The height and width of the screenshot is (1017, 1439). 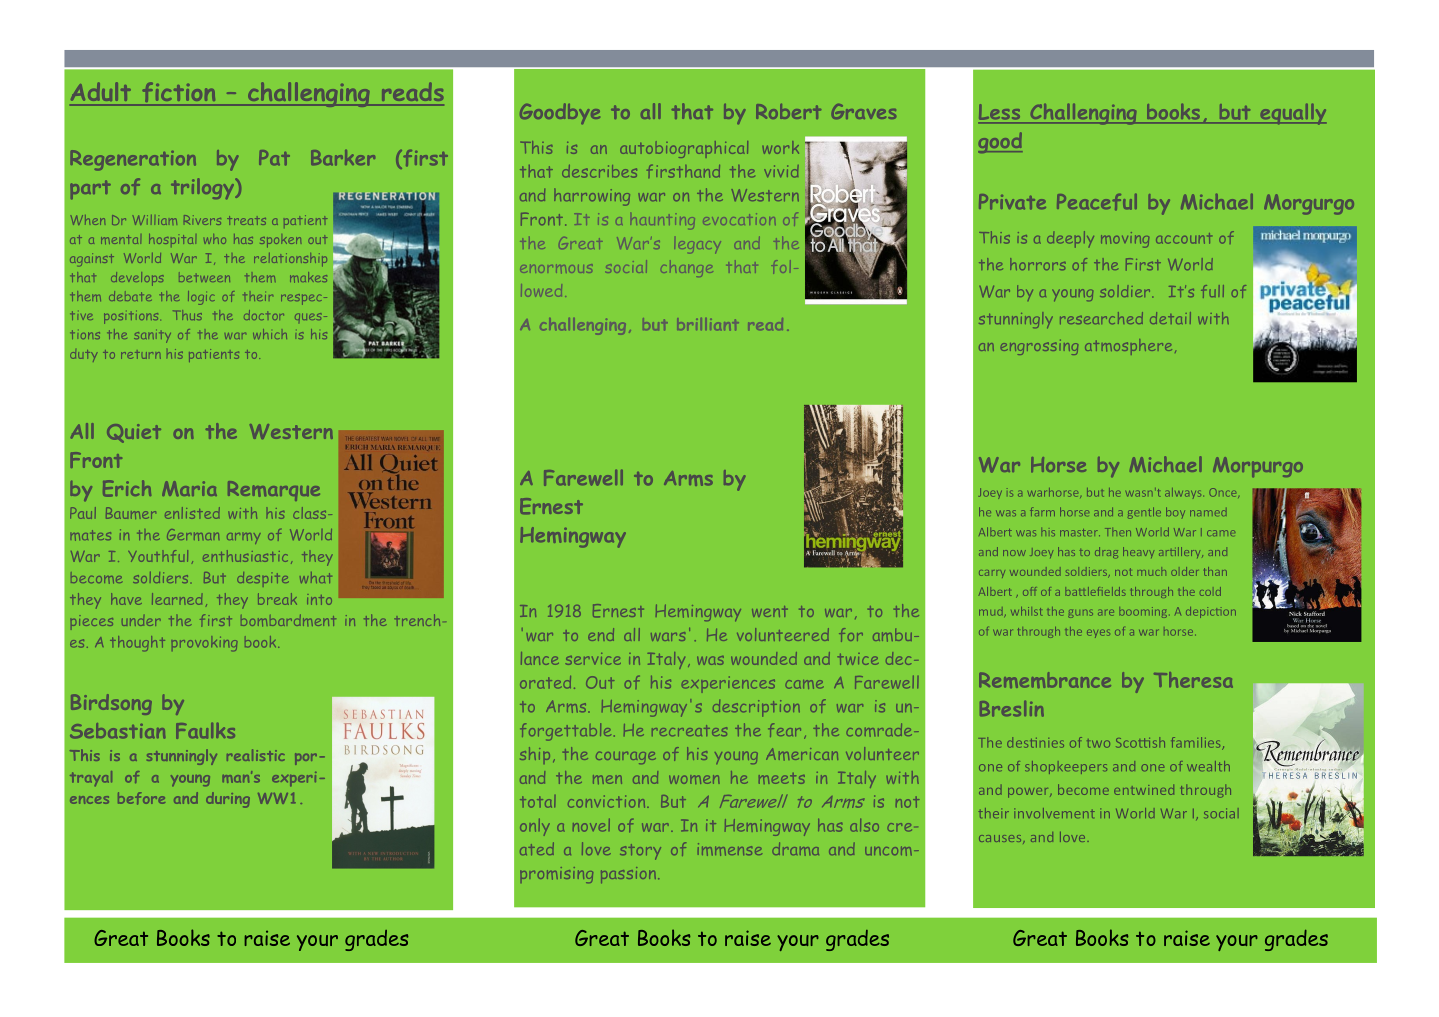 What do you see at coordinates (1098, 634) in the screenshot?
I see `eyes` at bounding box center [1098, 634].
